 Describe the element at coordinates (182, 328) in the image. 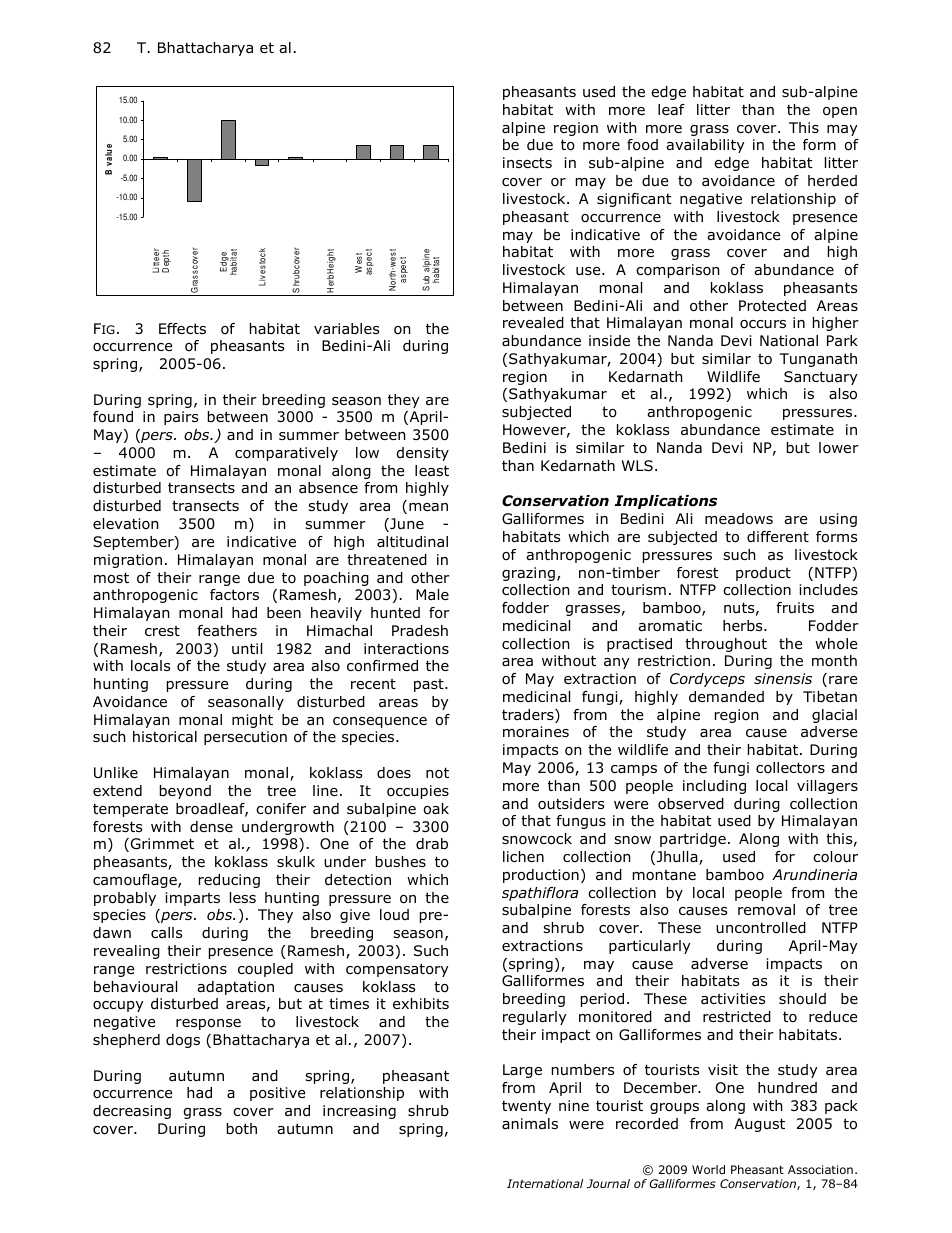

I see `Effects` at that location.
